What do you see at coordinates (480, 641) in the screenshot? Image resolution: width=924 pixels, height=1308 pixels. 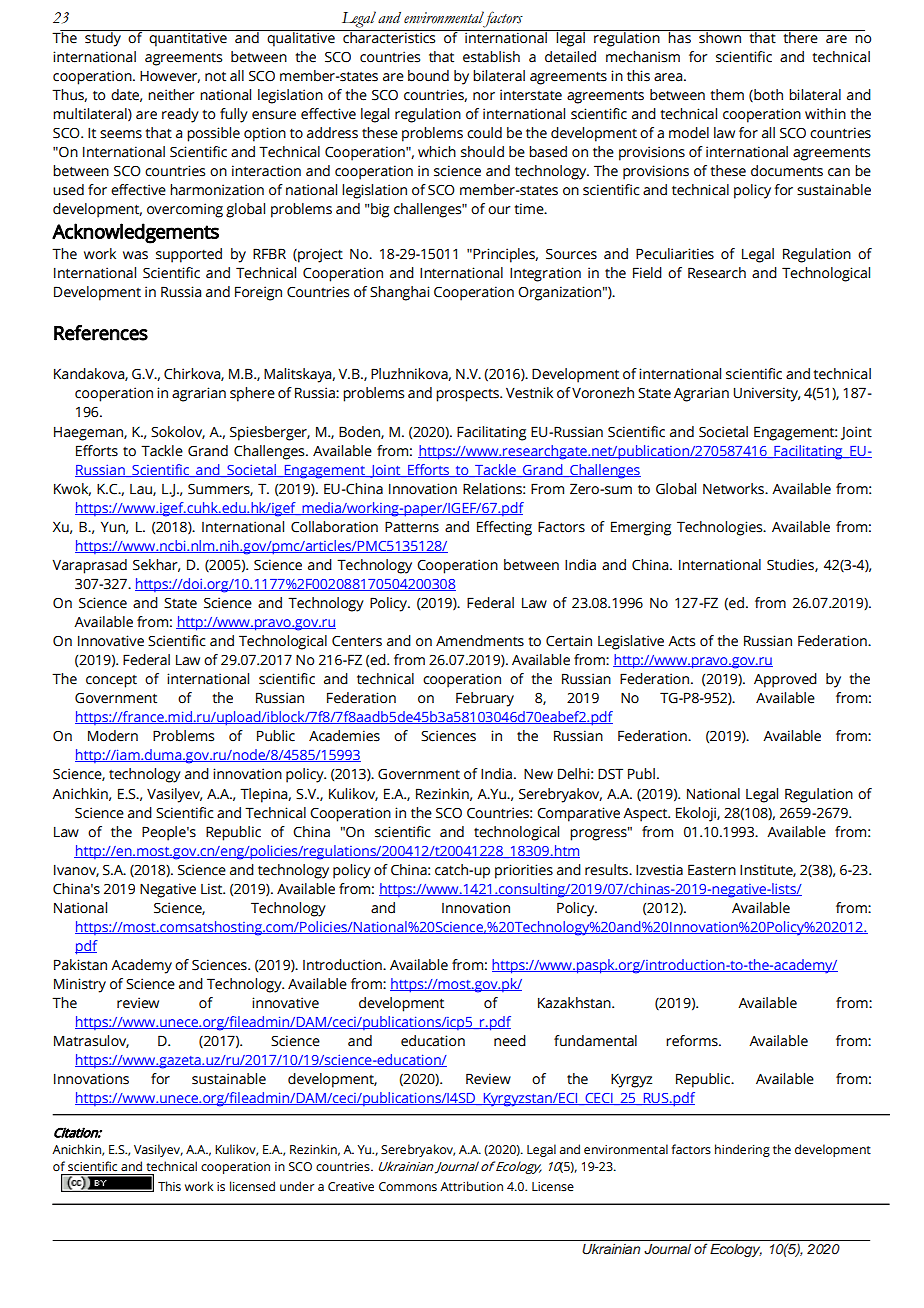 I see `Amendments` at bounding box center [480, 641].
